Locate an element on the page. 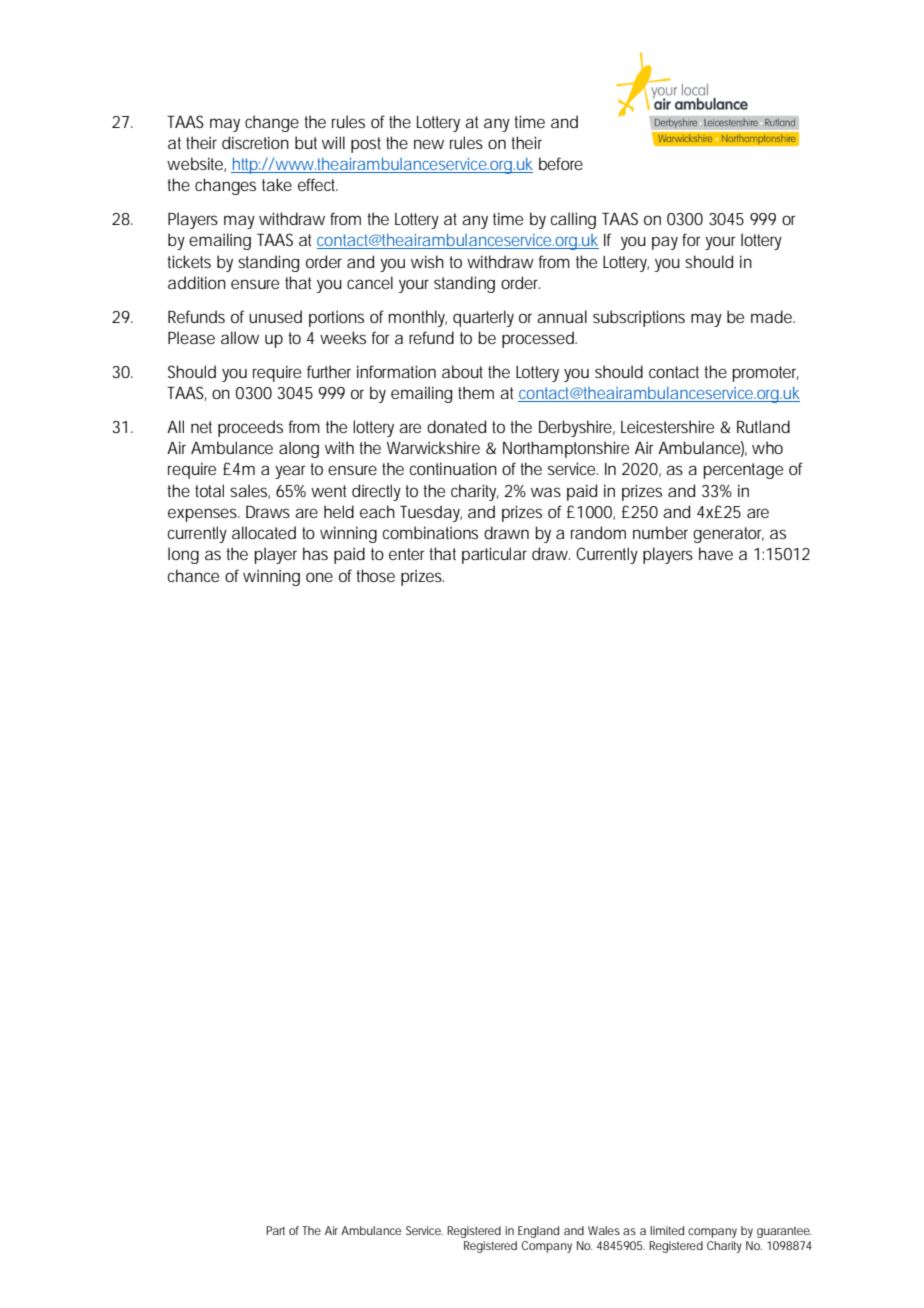  those is located at coordinates (375, 575).
